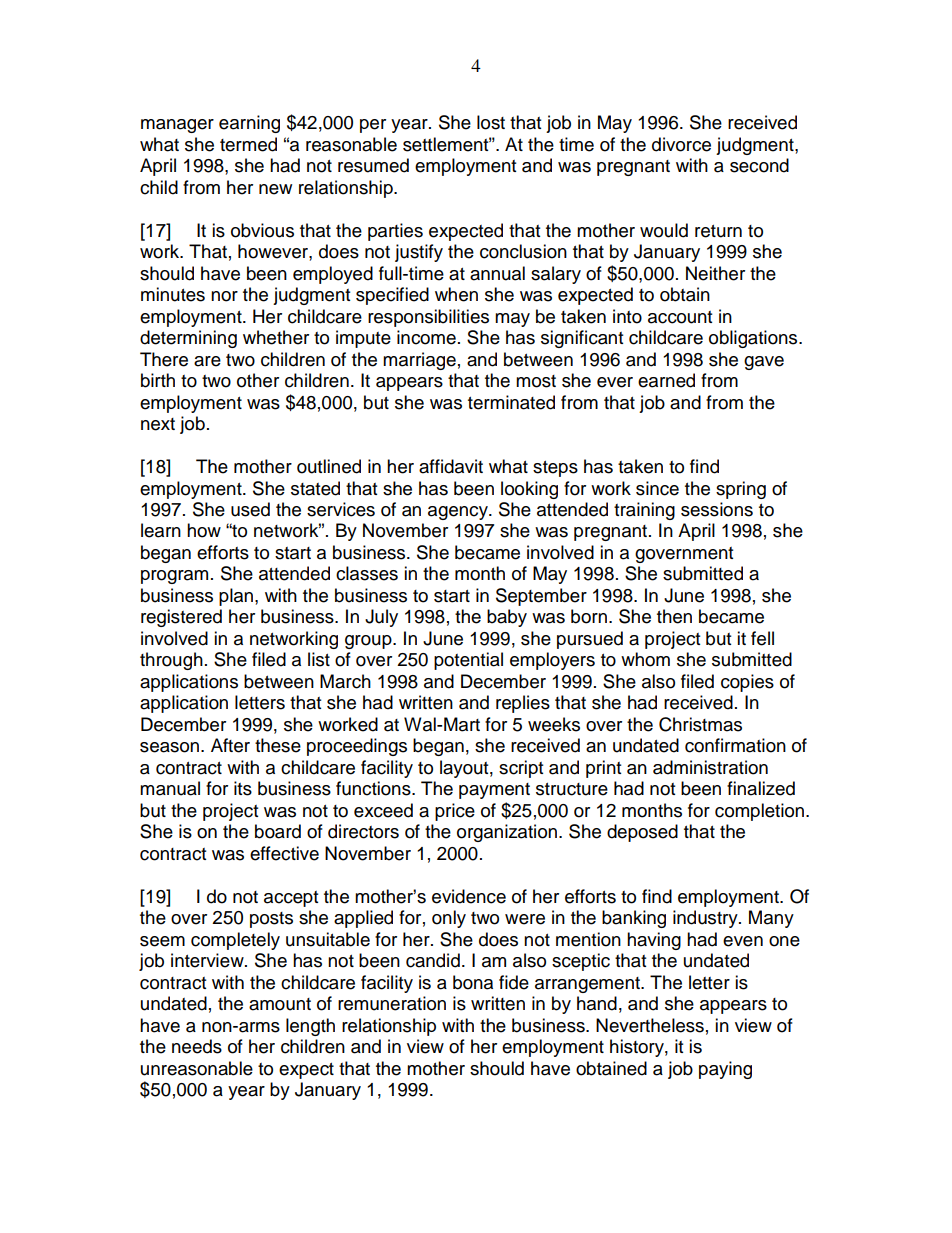 The image size is (952, 1233). I want to click on bona, so click(473, 982).
